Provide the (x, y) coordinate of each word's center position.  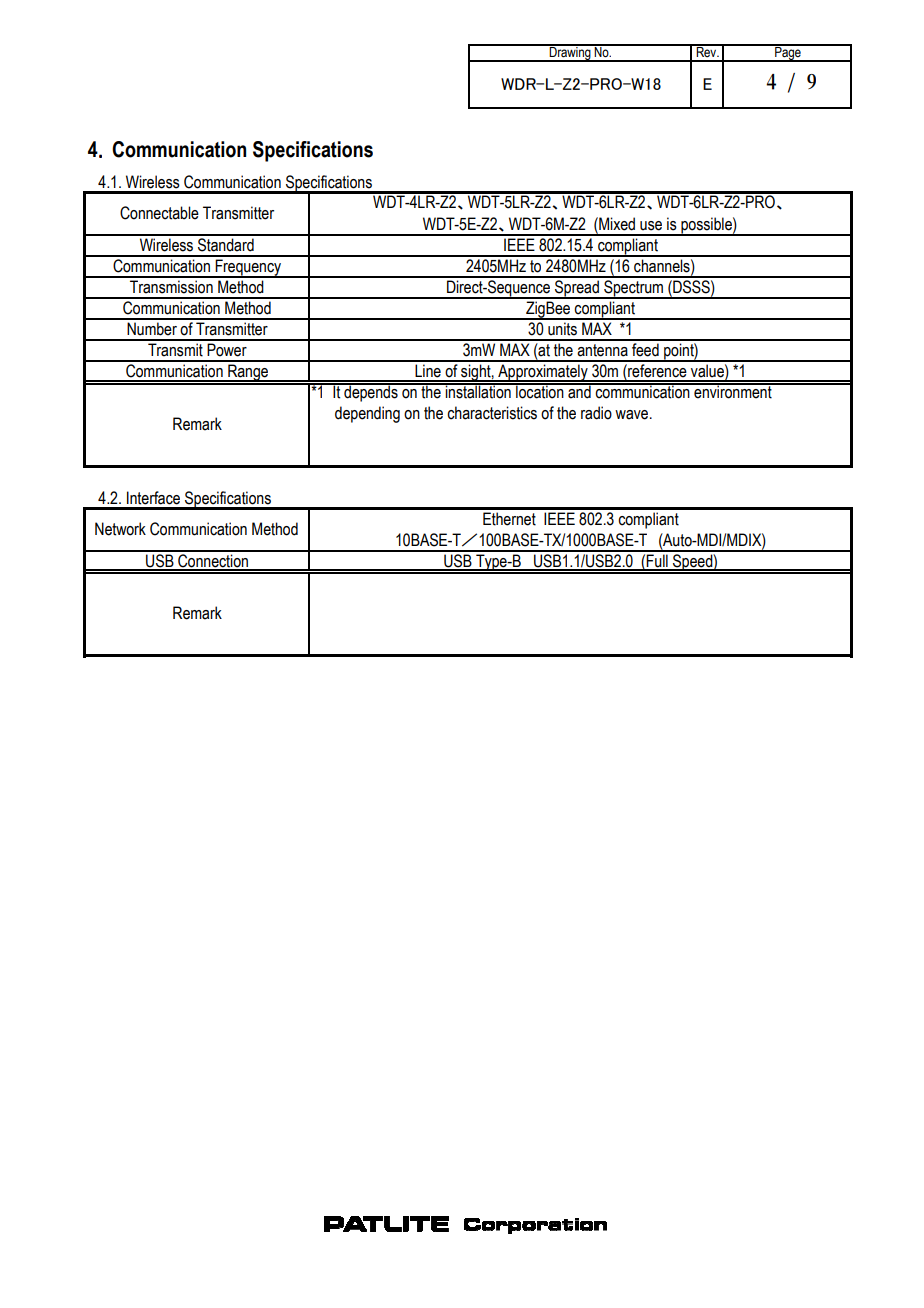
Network (120, 529)
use (651, 226)
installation (478, 391)
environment (733, 391)
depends (371, 392)
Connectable (159, 213)
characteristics (492, 413)
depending (367, 414)
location (540, 391)
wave (633, 415)
